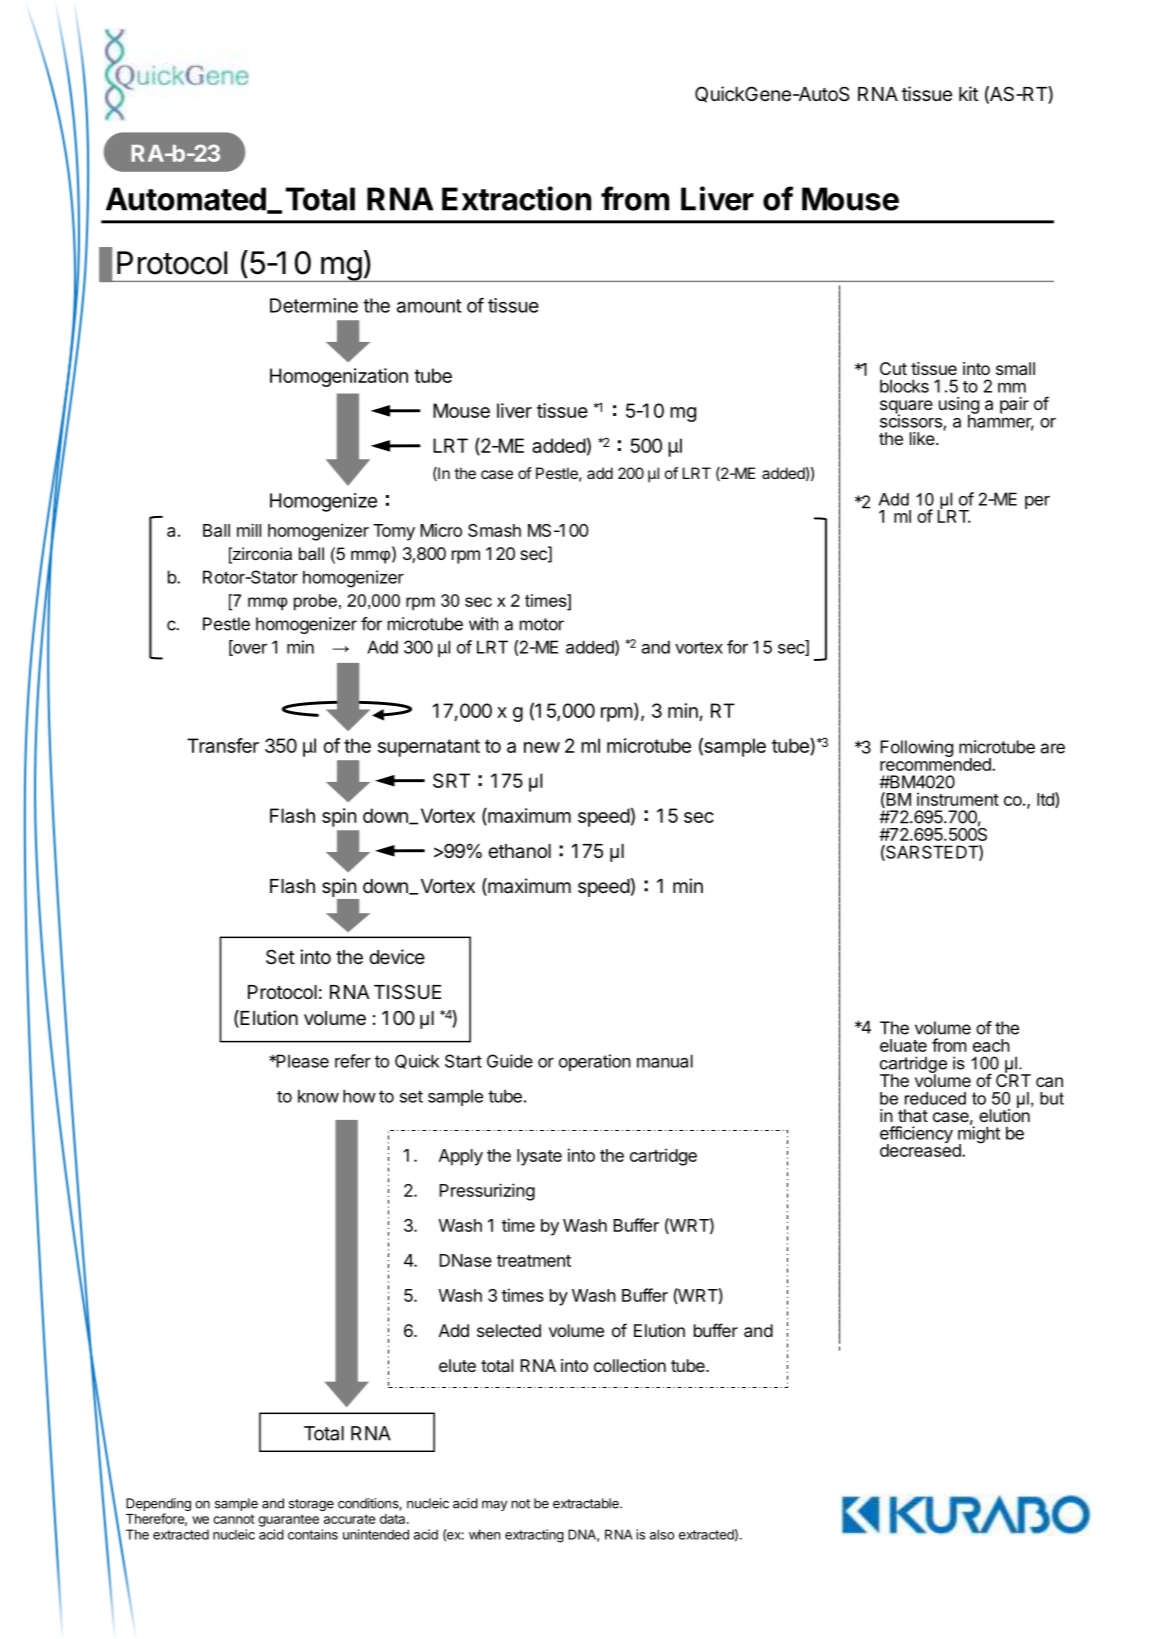 The image size is (1159, 1639). Describe the element at coordinates (542, 747) in the screenshot. I see `new` at that location.
